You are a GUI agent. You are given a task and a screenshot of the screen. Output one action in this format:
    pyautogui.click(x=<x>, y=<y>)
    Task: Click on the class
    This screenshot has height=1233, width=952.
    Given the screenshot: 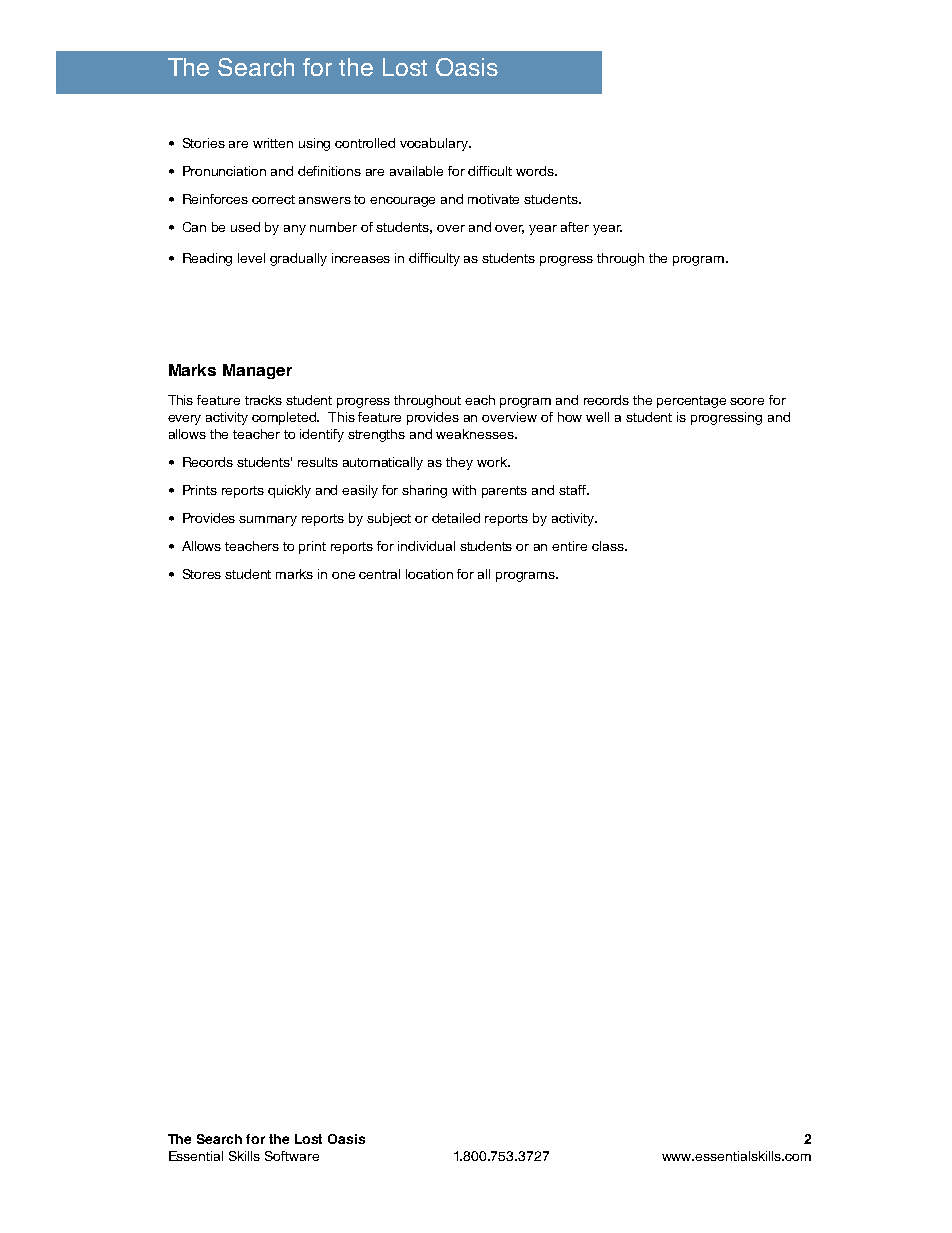 What is the action you would take?
    pyautogui.click(x=609, y=546)
